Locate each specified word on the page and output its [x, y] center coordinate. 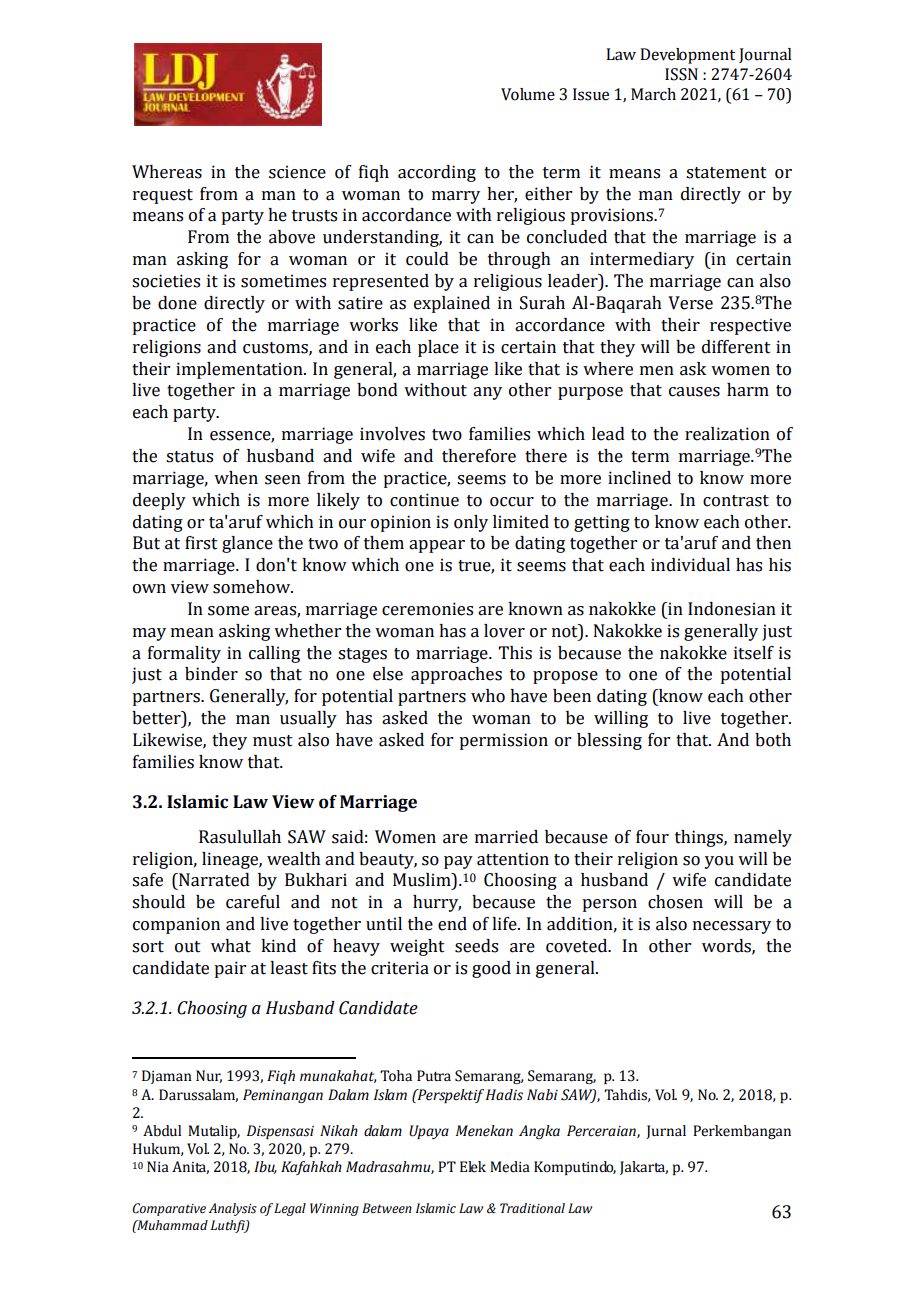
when [236, 478]
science [297, 172]
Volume [528, 94]
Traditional [532, 1208]
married [506, 837]
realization [727, 434]
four [652, 837]
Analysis [233, 1209]
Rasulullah [240, 837]
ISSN [681, 74]
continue [424, 500]
